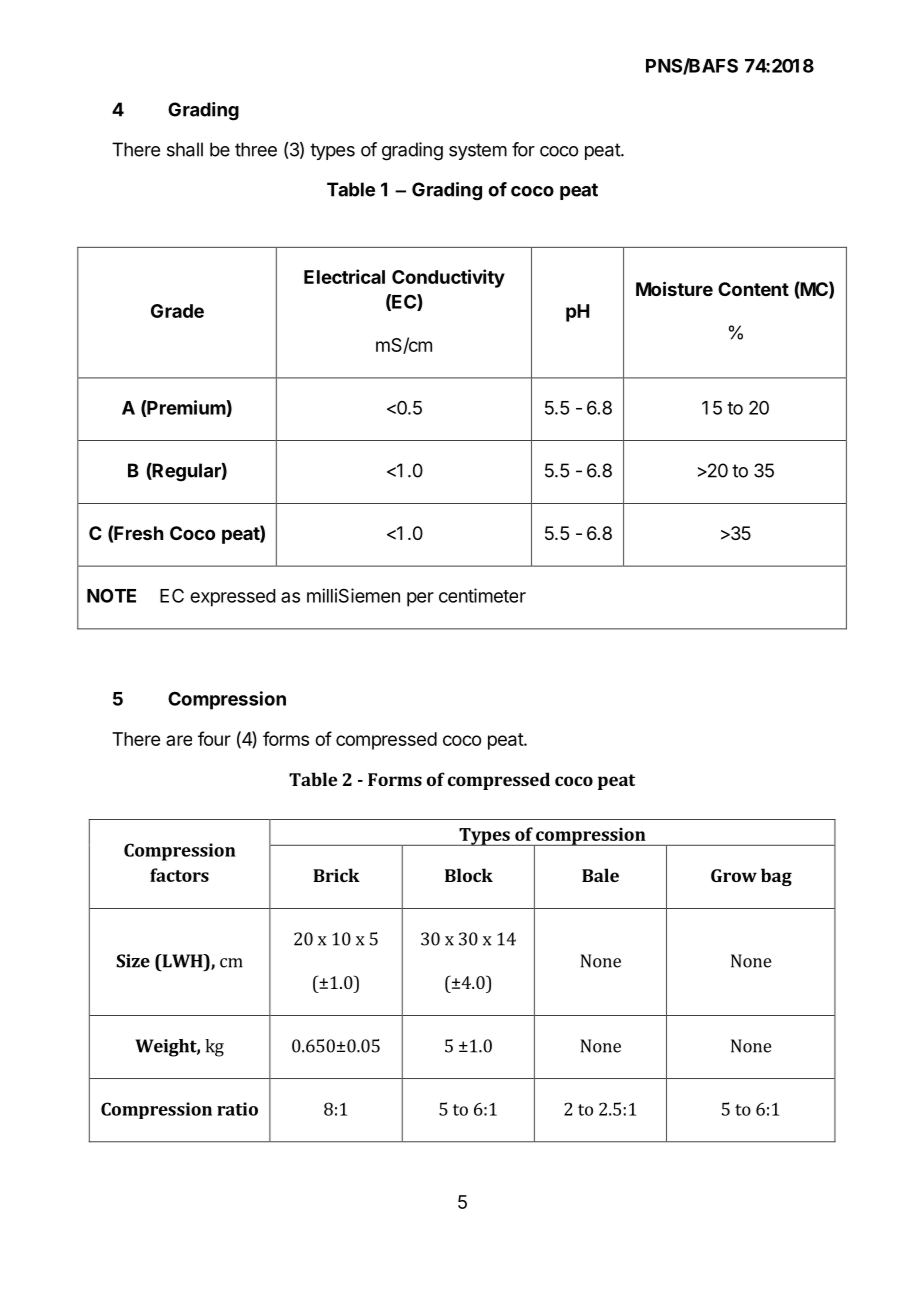 This page has height=1308, width=924. What do you see at coordinates (179, 740) in the page?
I see `are` at bounding box center [179, 740].
